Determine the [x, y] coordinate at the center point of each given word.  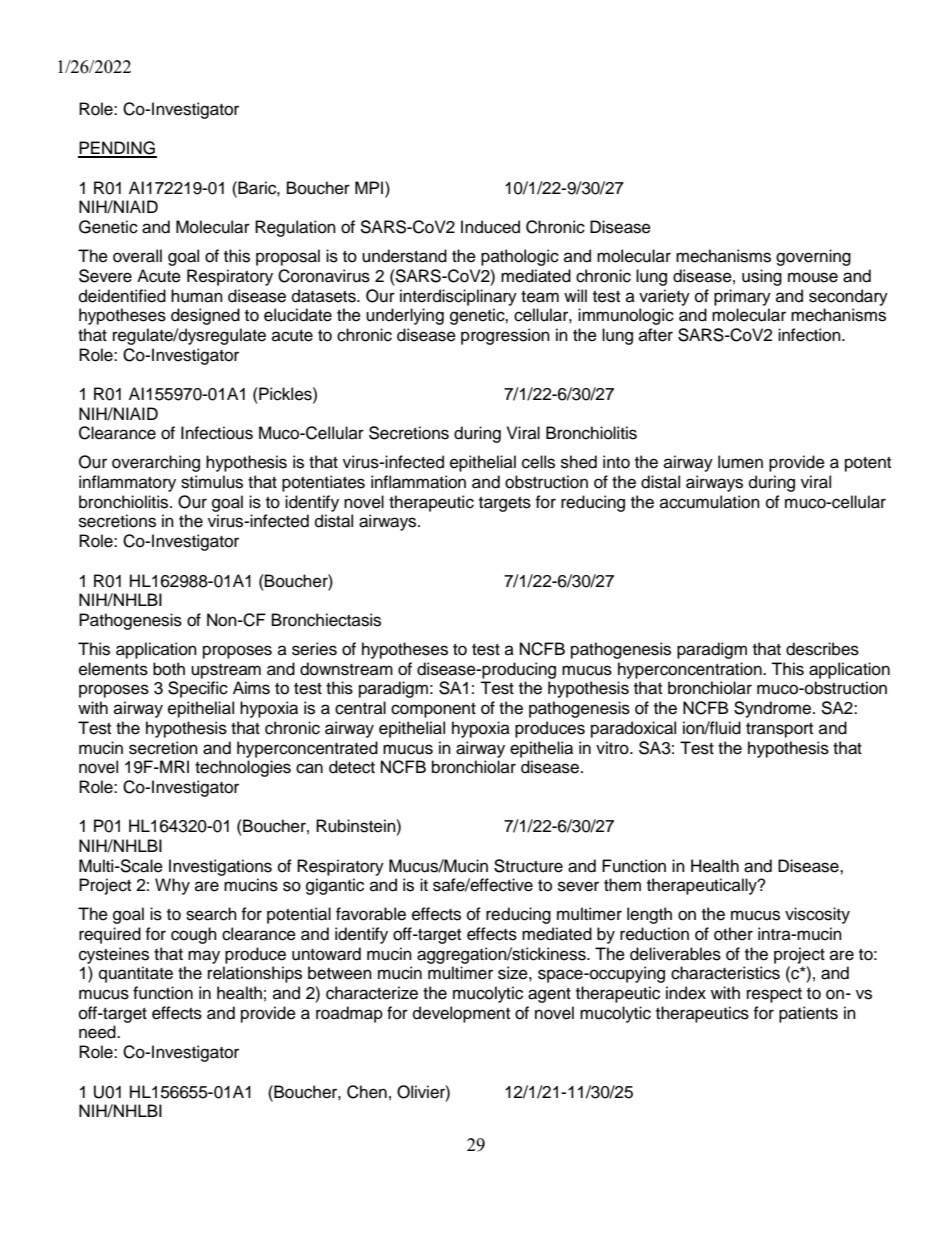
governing [813, 257]
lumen [740, 462]
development [461, 1014]
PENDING [117, 149]
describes [822, 649]
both [169, 669]
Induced [490, 227]
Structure [528, 866]
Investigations [220, 867]
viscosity [817, 915]
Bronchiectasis [326, 620]
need [98, 1032]
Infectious [217, 433]
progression [505, 336]
